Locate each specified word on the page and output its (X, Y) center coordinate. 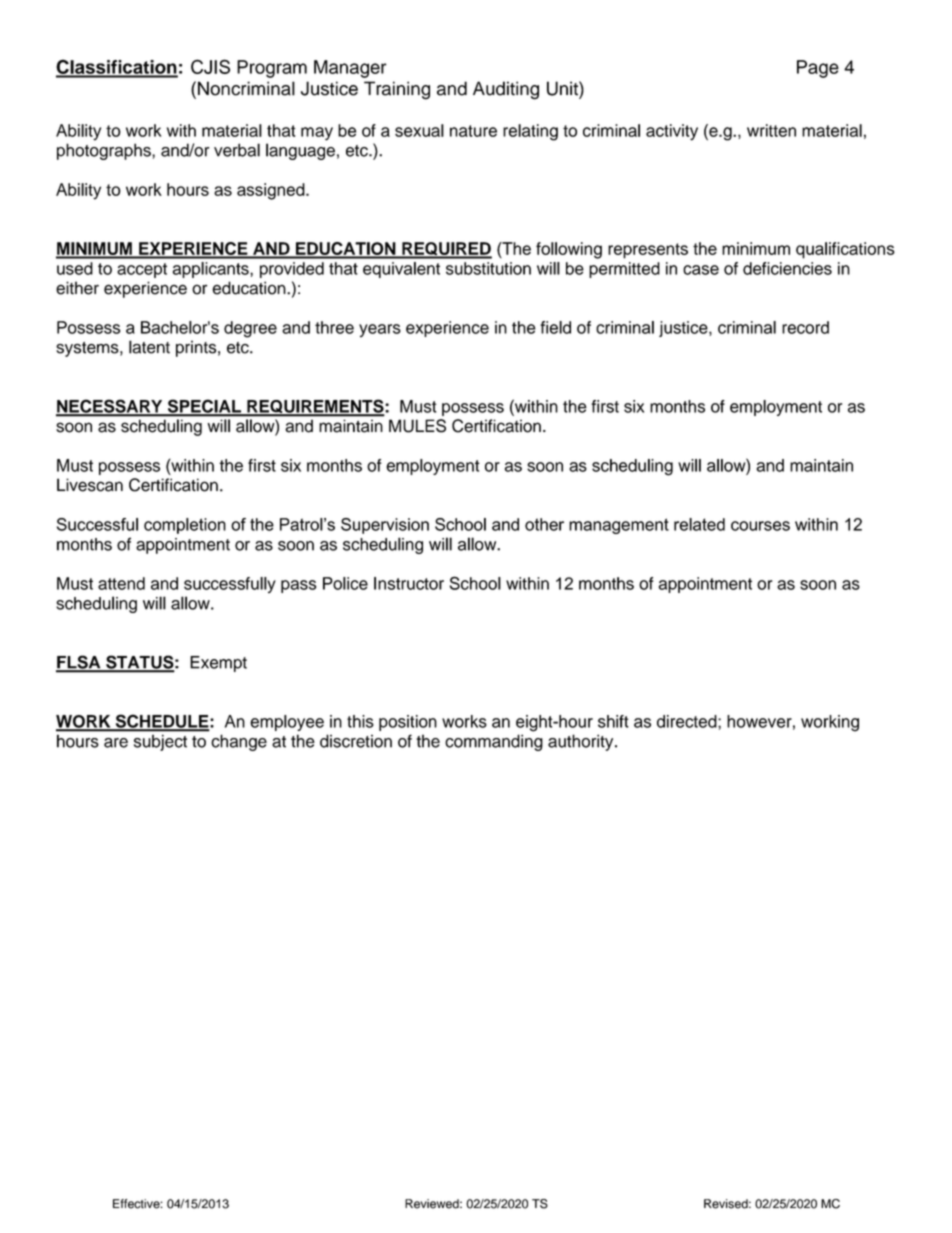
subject (160, 743)
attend (121, 583)
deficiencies (787, 268)
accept (142, 270)
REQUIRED (446, 250)
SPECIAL (204, 407)
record (805, 327)
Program (272, 69)
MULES (417, 426)
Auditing (506, 90)
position (408, 723)
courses (760, 526)
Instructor (409, 583)
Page (818, 69)
